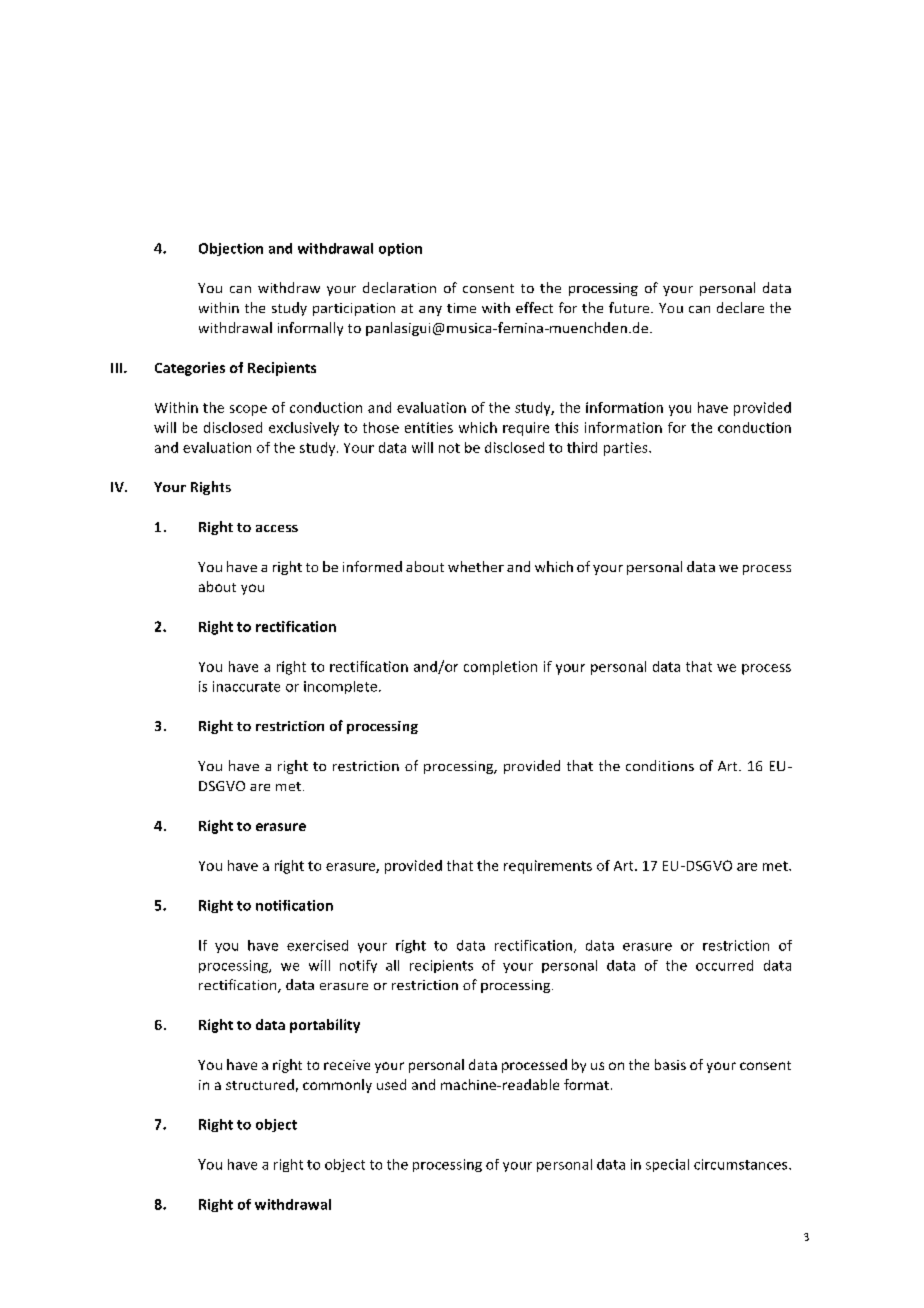  What do you see at coordinates (317, 945) in the screenshot?
I see `exercised` at bounding box center [317, 945].
